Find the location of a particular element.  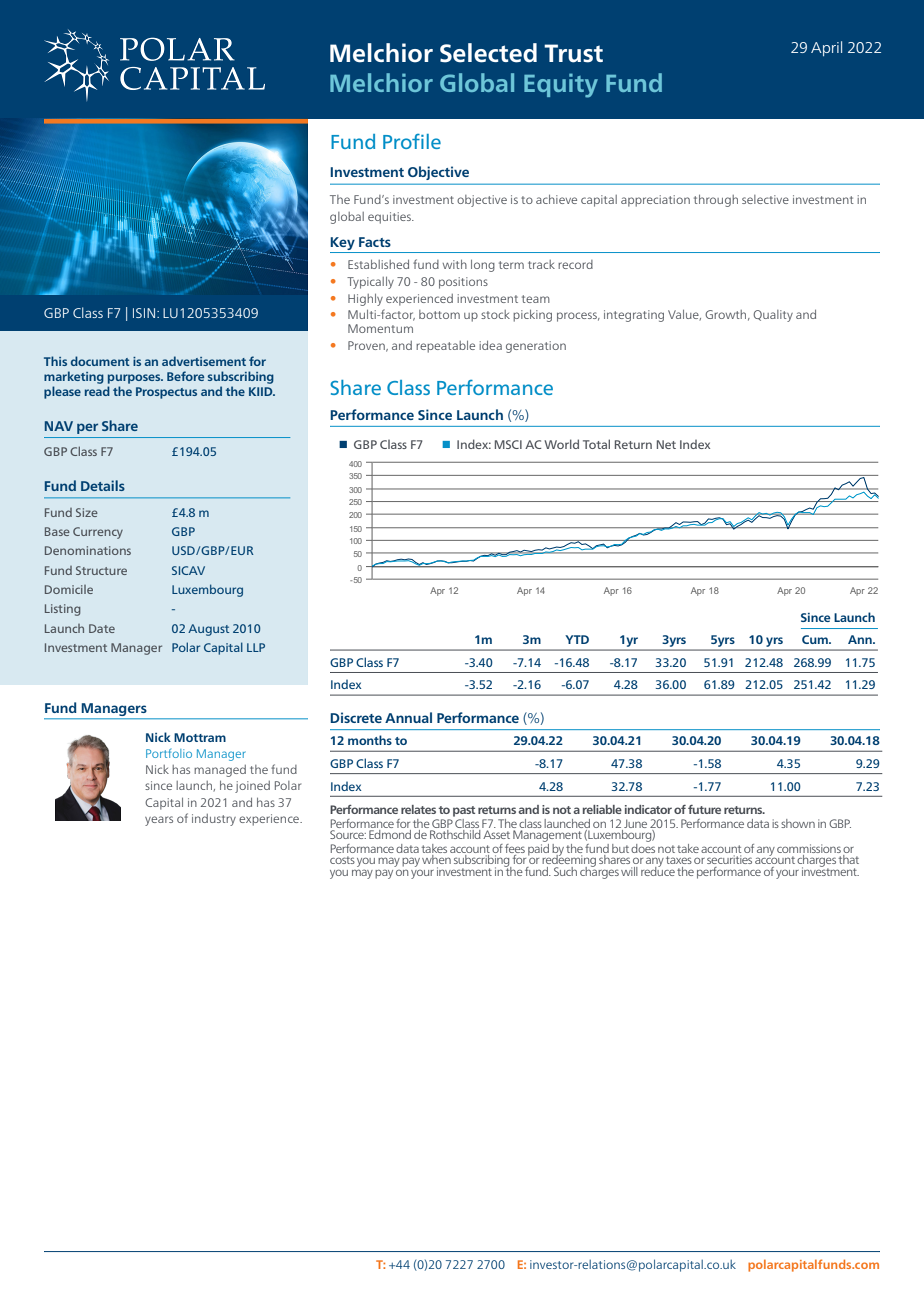

World is located at coordinates (561, 444).
